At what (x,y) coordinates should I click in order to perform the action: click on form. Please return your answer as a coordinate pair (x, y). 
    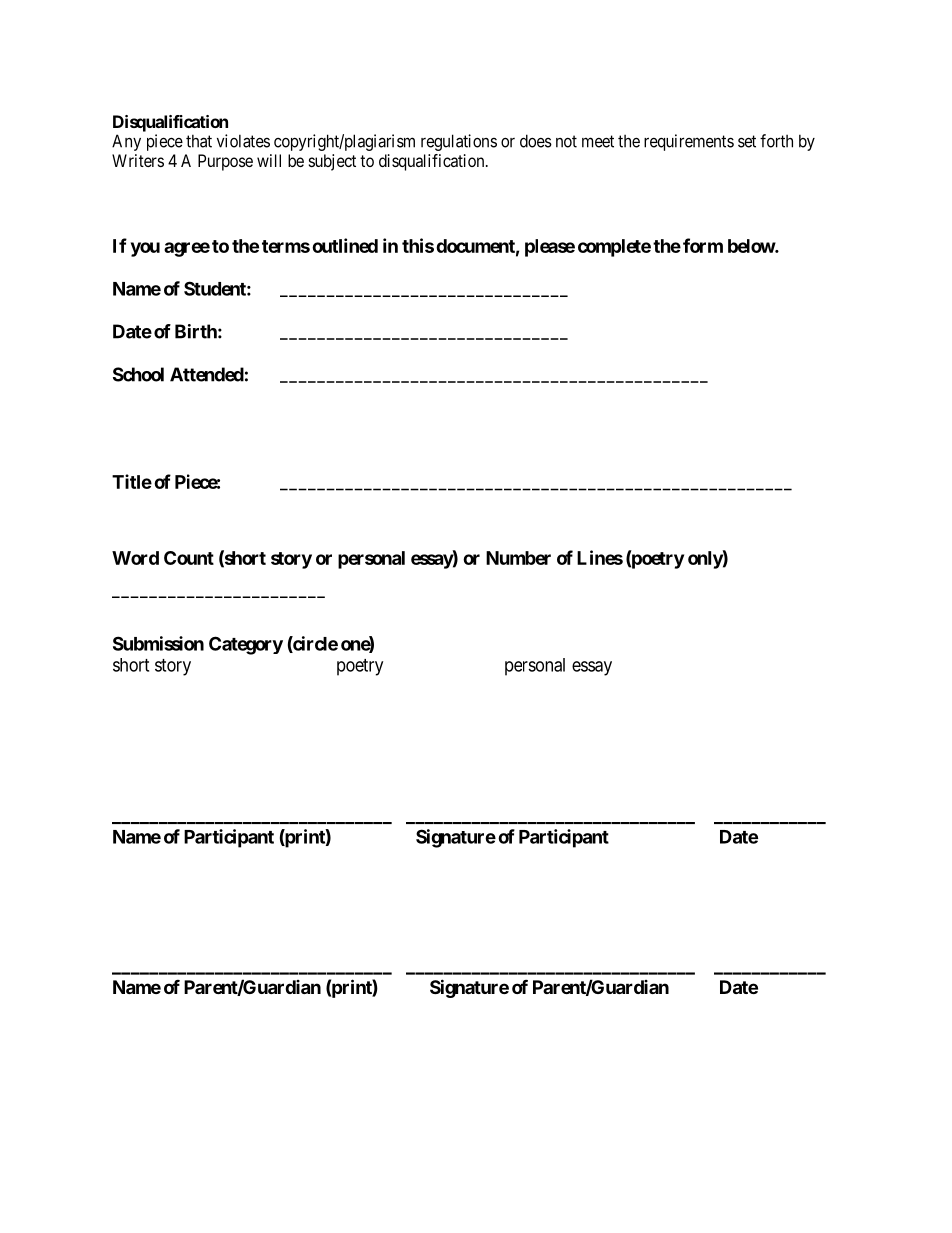
    Looking at the image, I should click on (703, 245).
